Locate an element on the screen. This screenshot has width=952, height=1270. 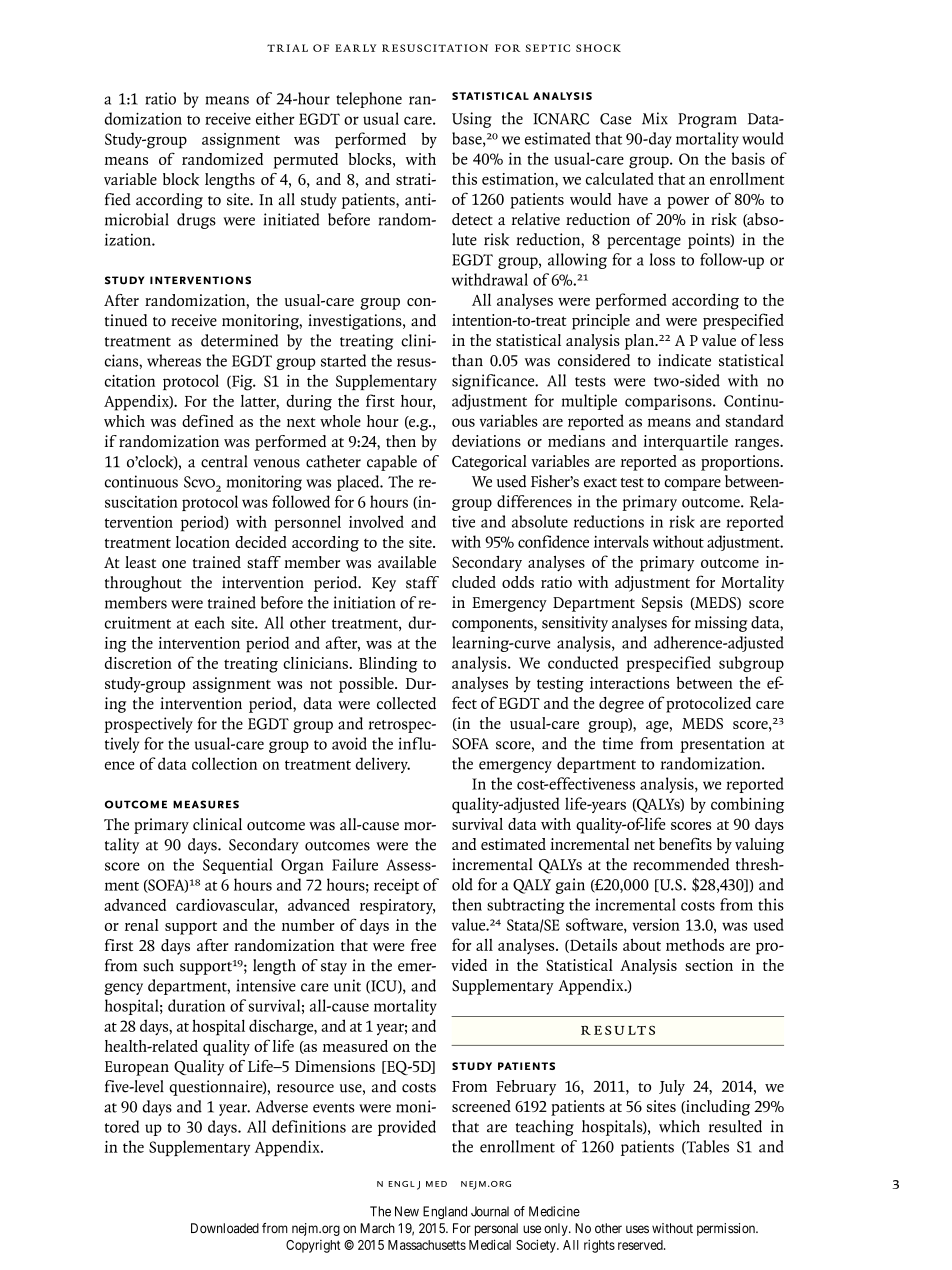
missing is located at coordinates (721, 624).
